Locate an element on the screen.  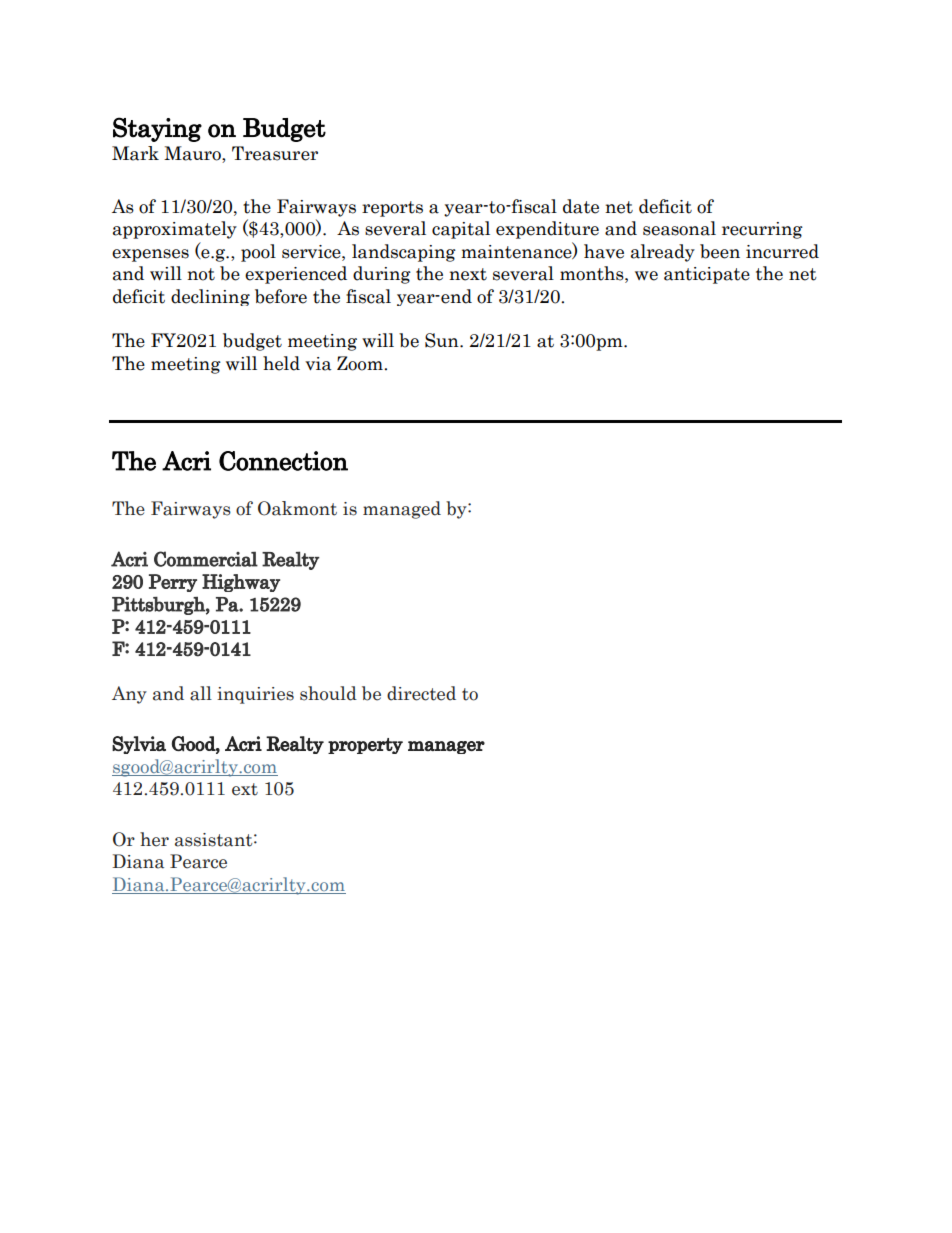
Sun is located at coordinates (443, 340).
